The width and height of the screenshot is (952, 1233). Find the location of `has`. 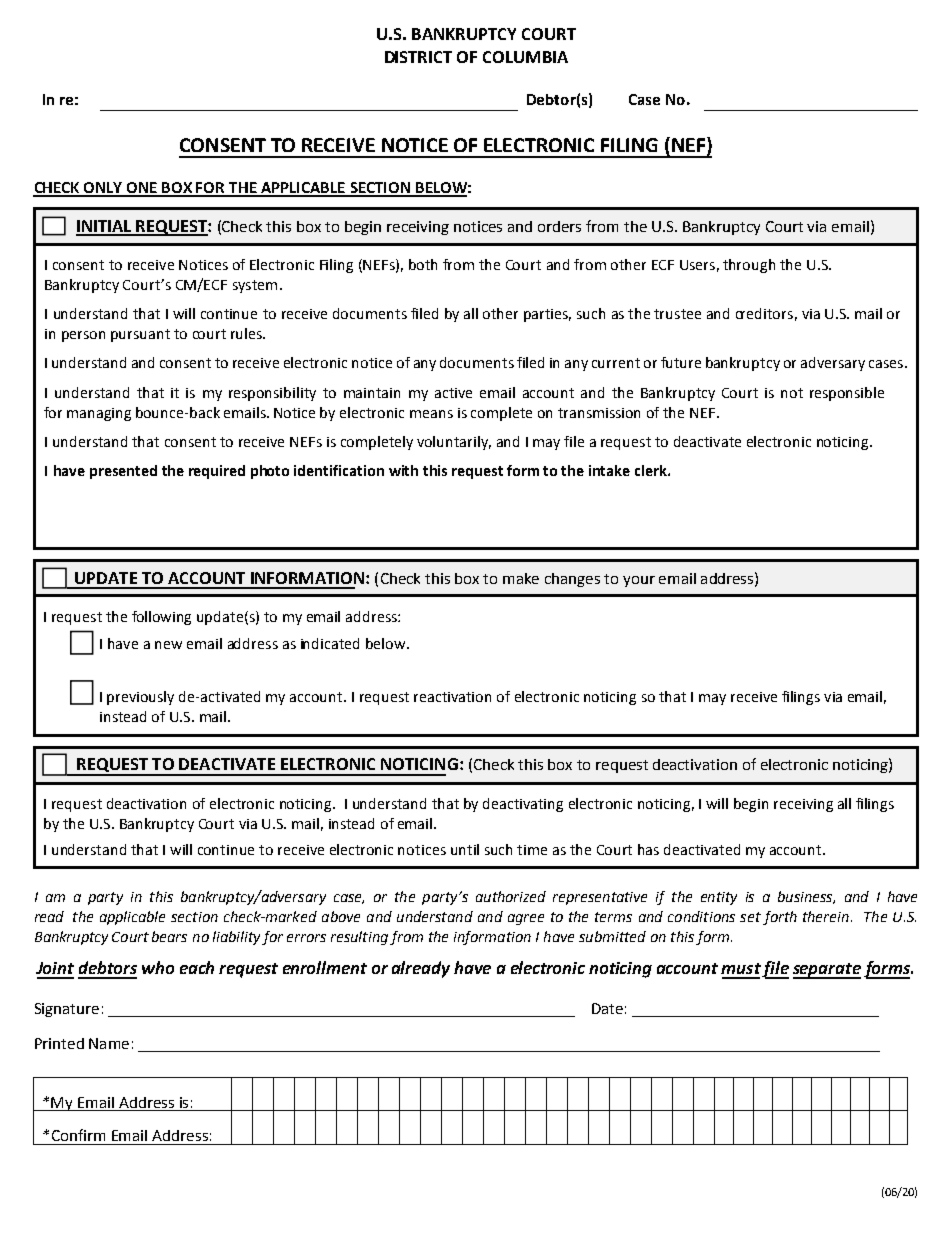

has is located at coordinates (648, 849).
